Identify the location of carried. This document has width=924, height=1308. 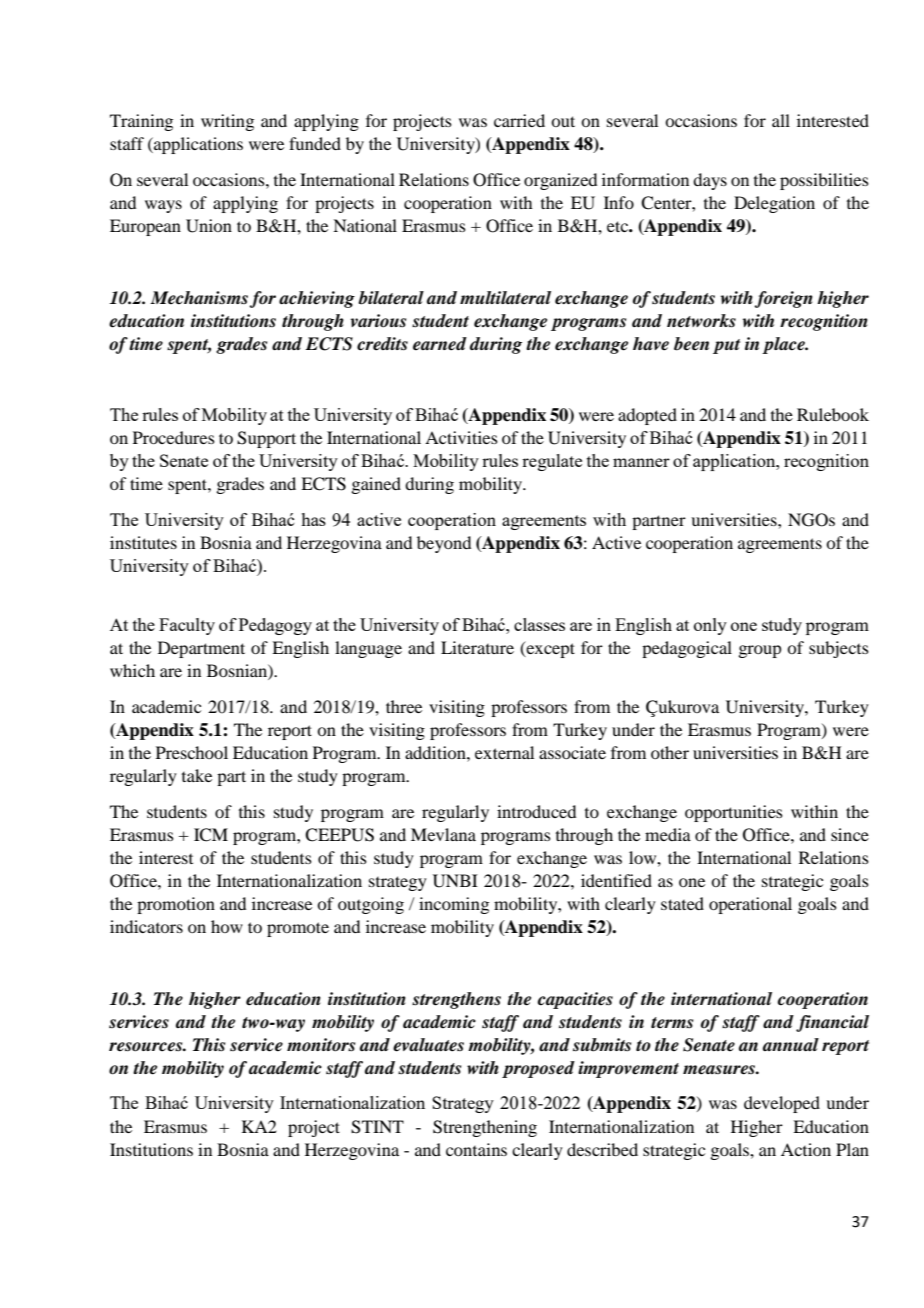
(519, 120).
